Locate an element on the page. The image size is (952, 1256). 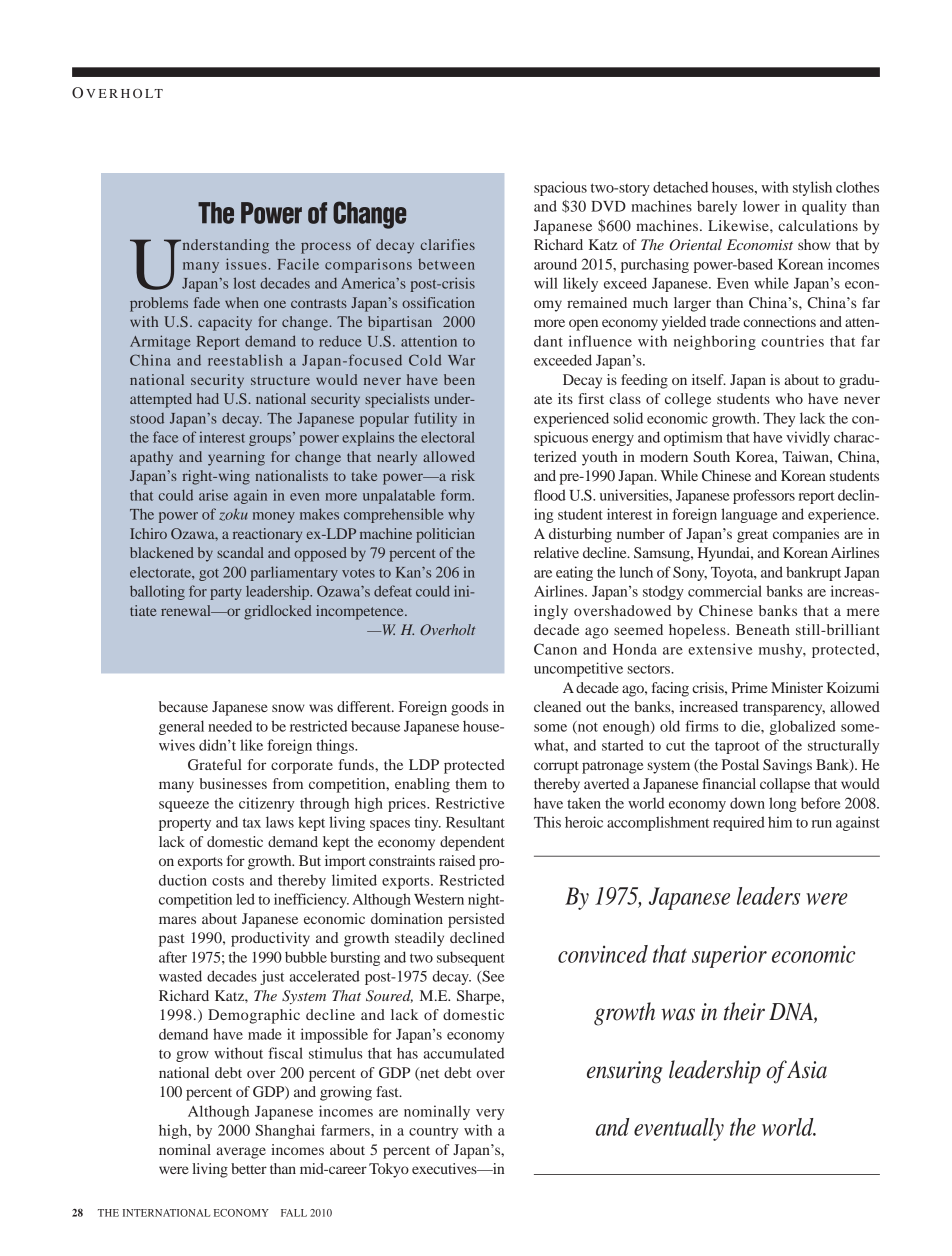
spacious is located at coordinates (560, 188).
